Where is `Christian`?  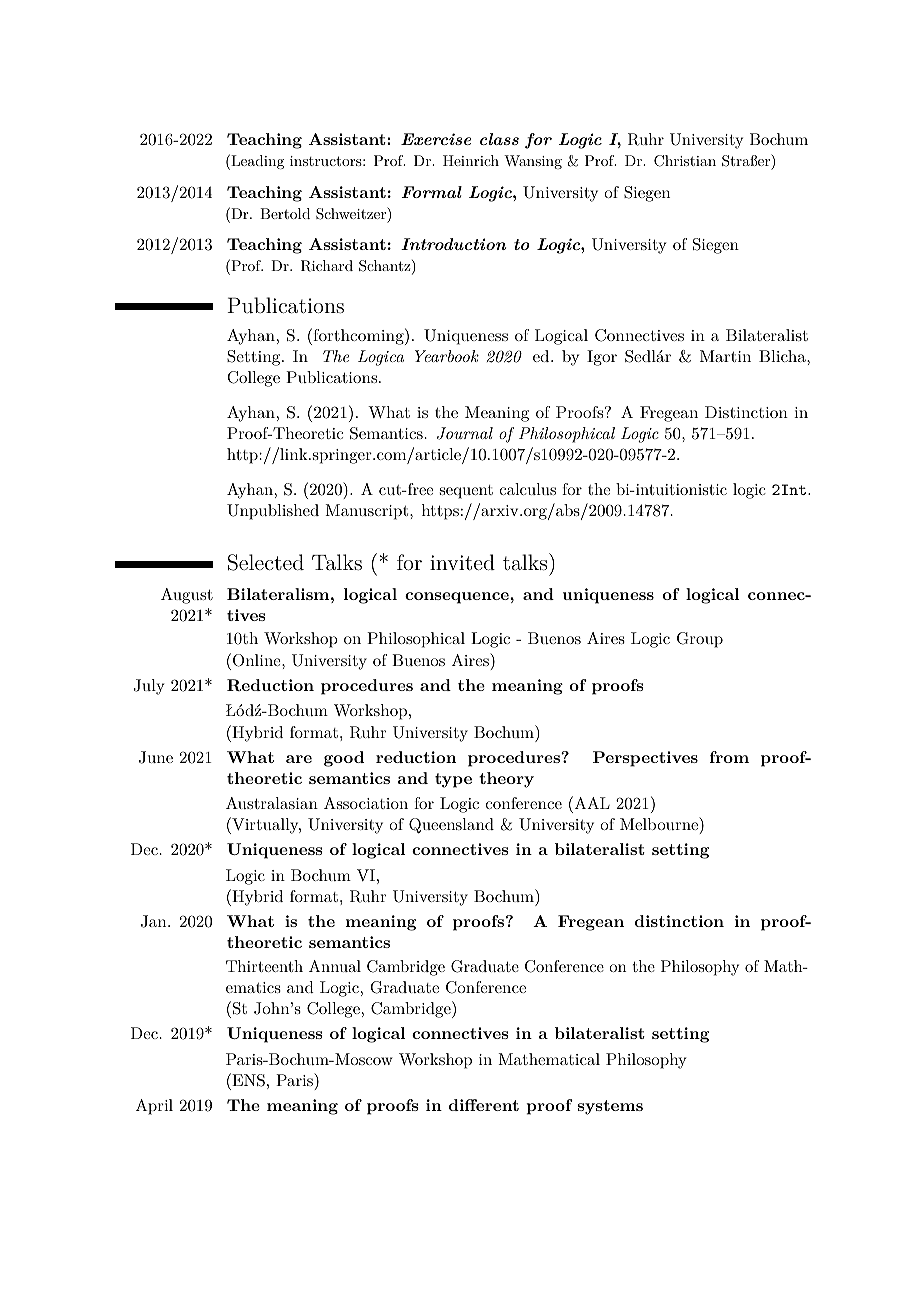 Christian is located at coordinates (685, 161).
